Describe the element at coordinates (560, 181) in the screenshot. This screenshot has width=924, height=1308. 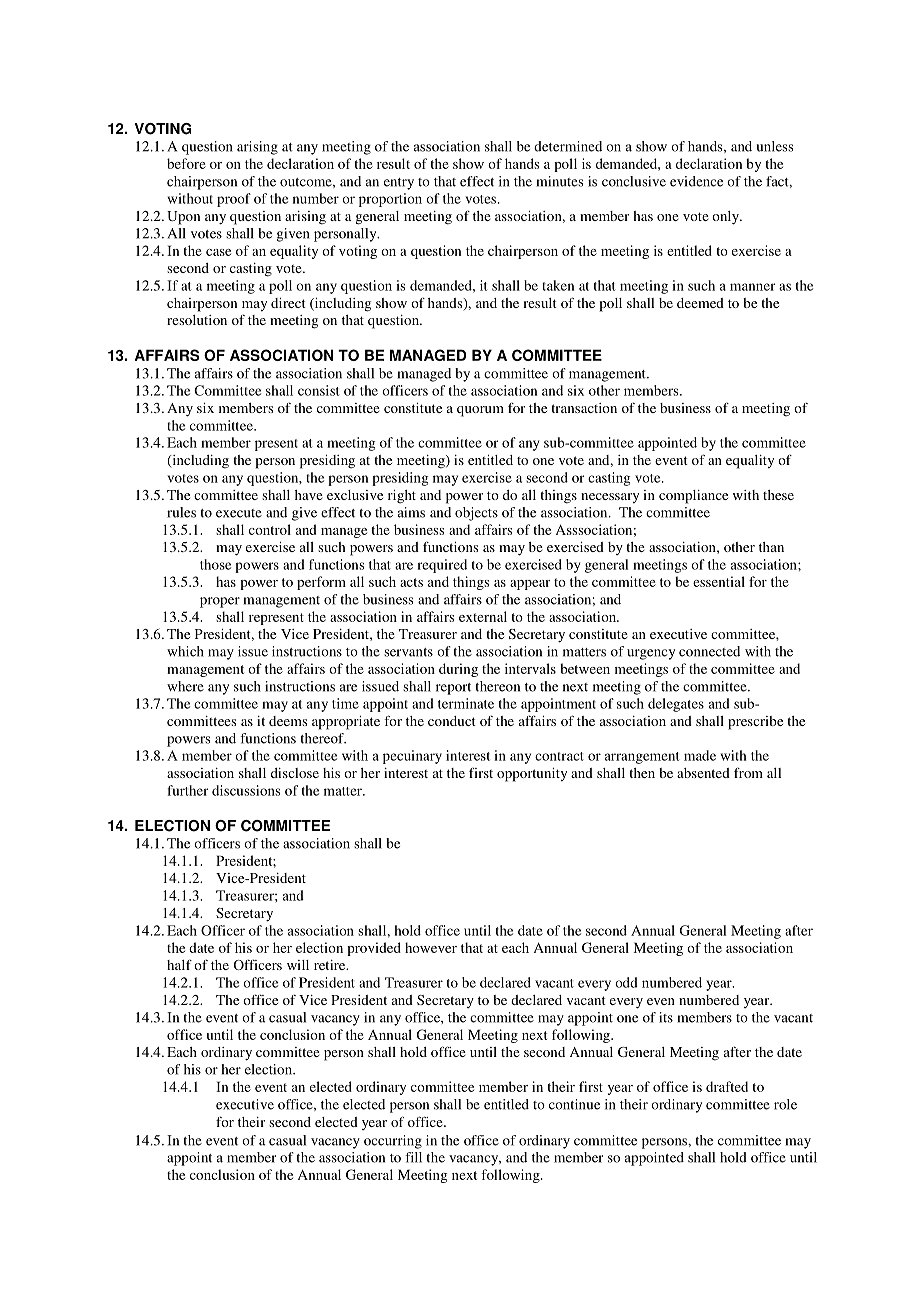
I see `minutes` at that location.
